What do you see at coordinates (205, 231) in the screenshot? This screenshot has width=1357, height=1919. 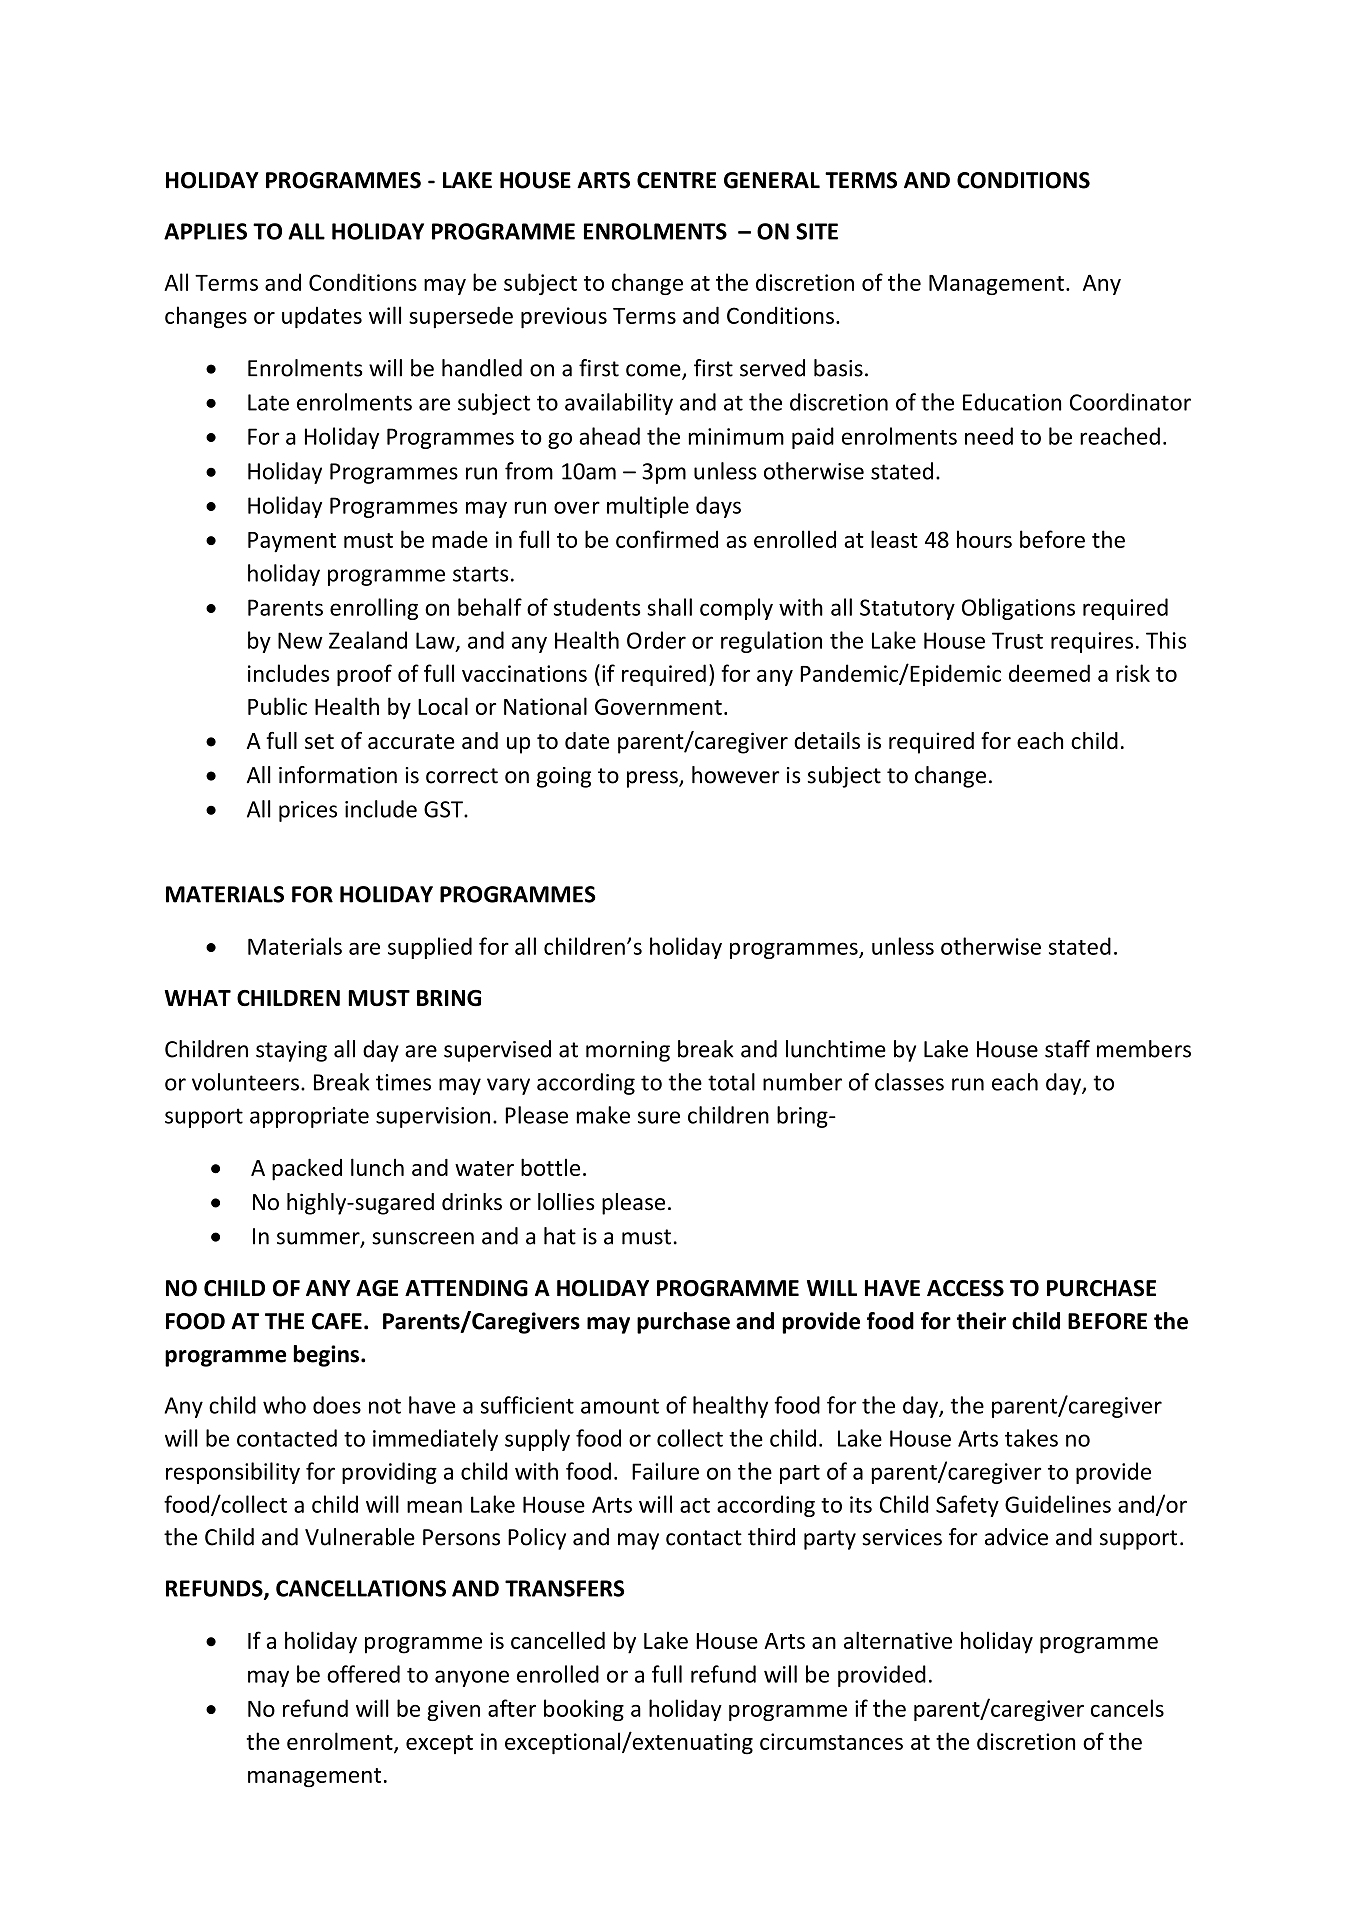 I see `APPLIES` at bounding box center [205, 231].
